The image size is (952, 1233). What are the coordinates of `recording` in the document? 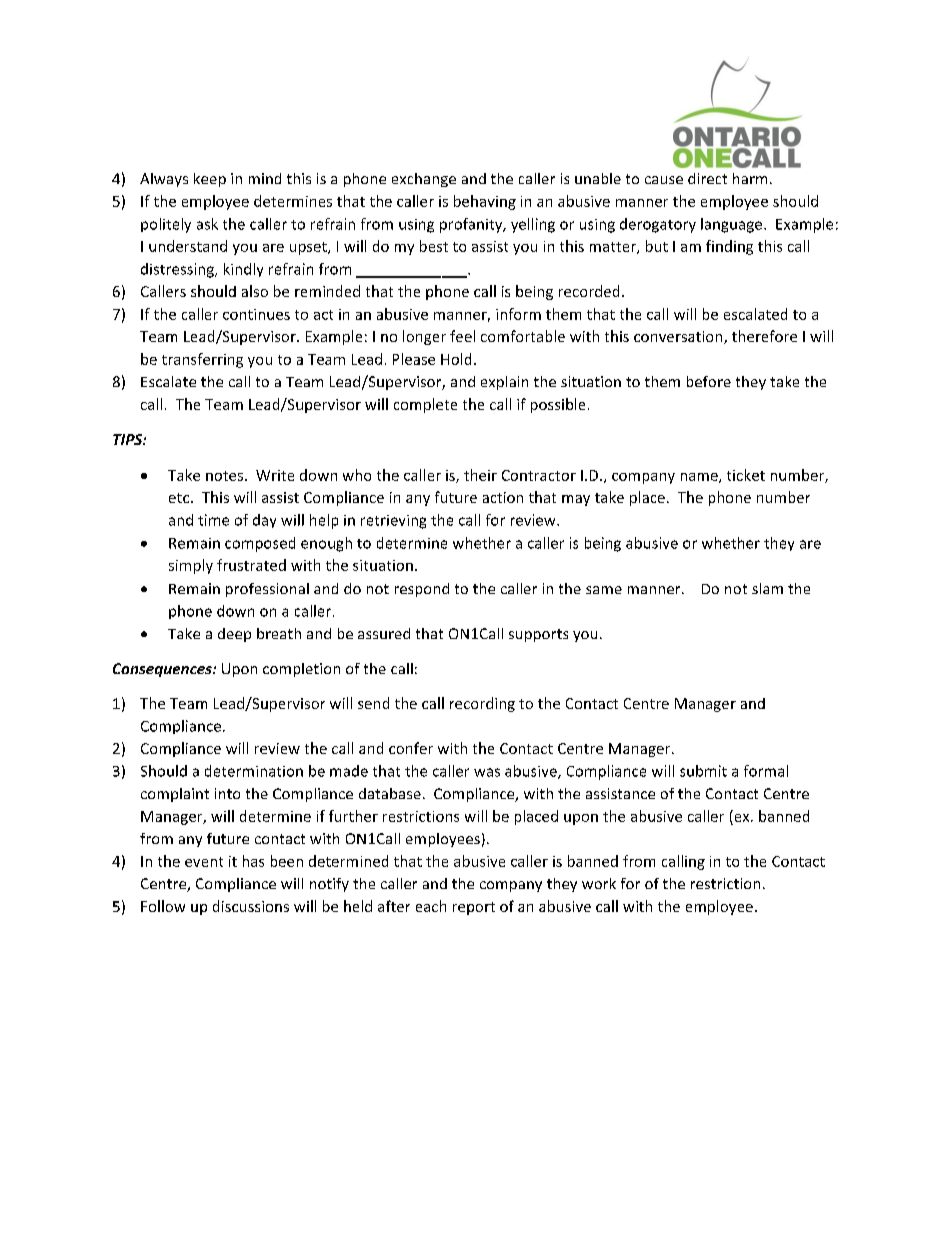 It's located at (482, 704).
